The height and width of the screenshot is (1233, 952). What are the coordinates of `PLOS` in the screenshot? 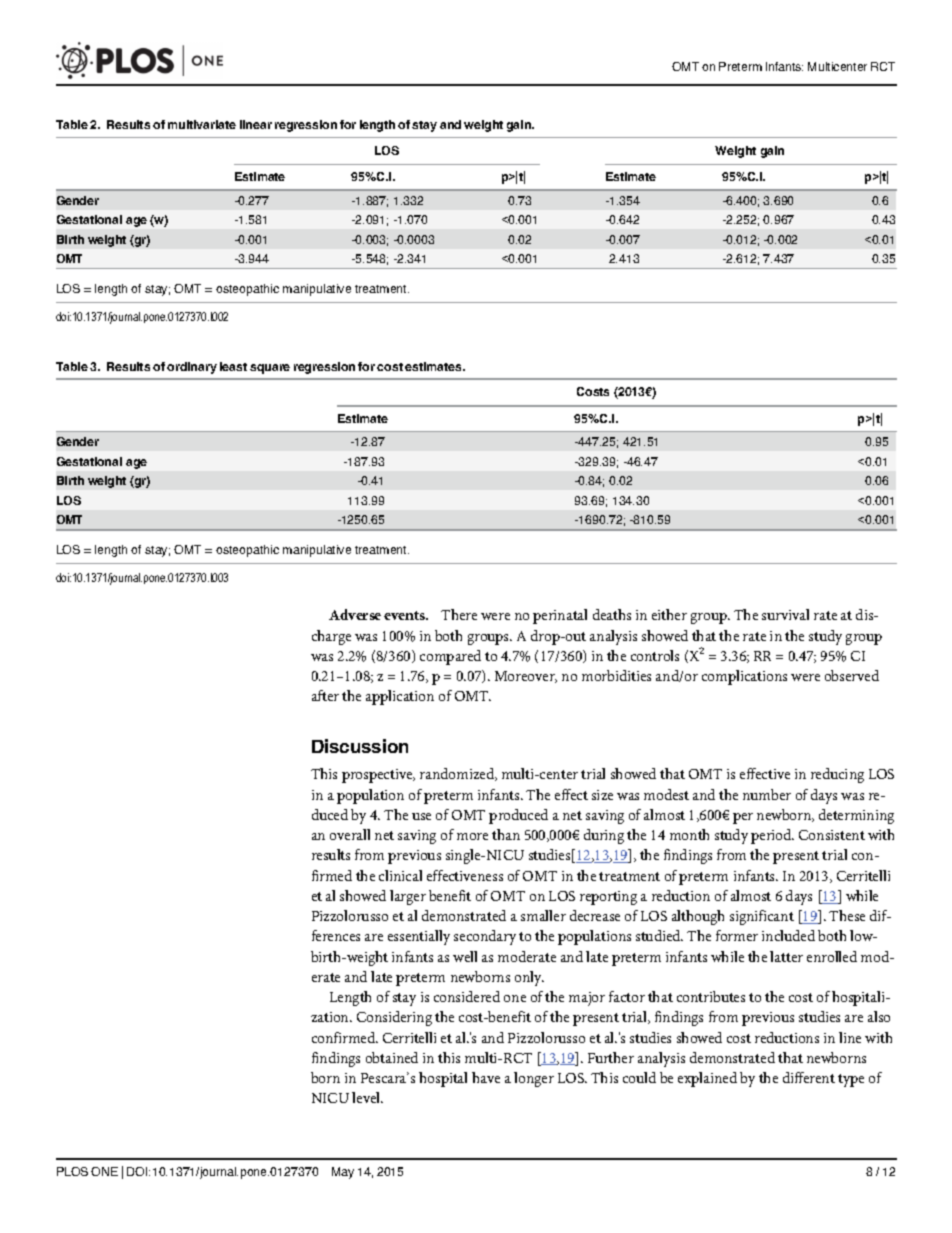 It's located at (72, 1171).
